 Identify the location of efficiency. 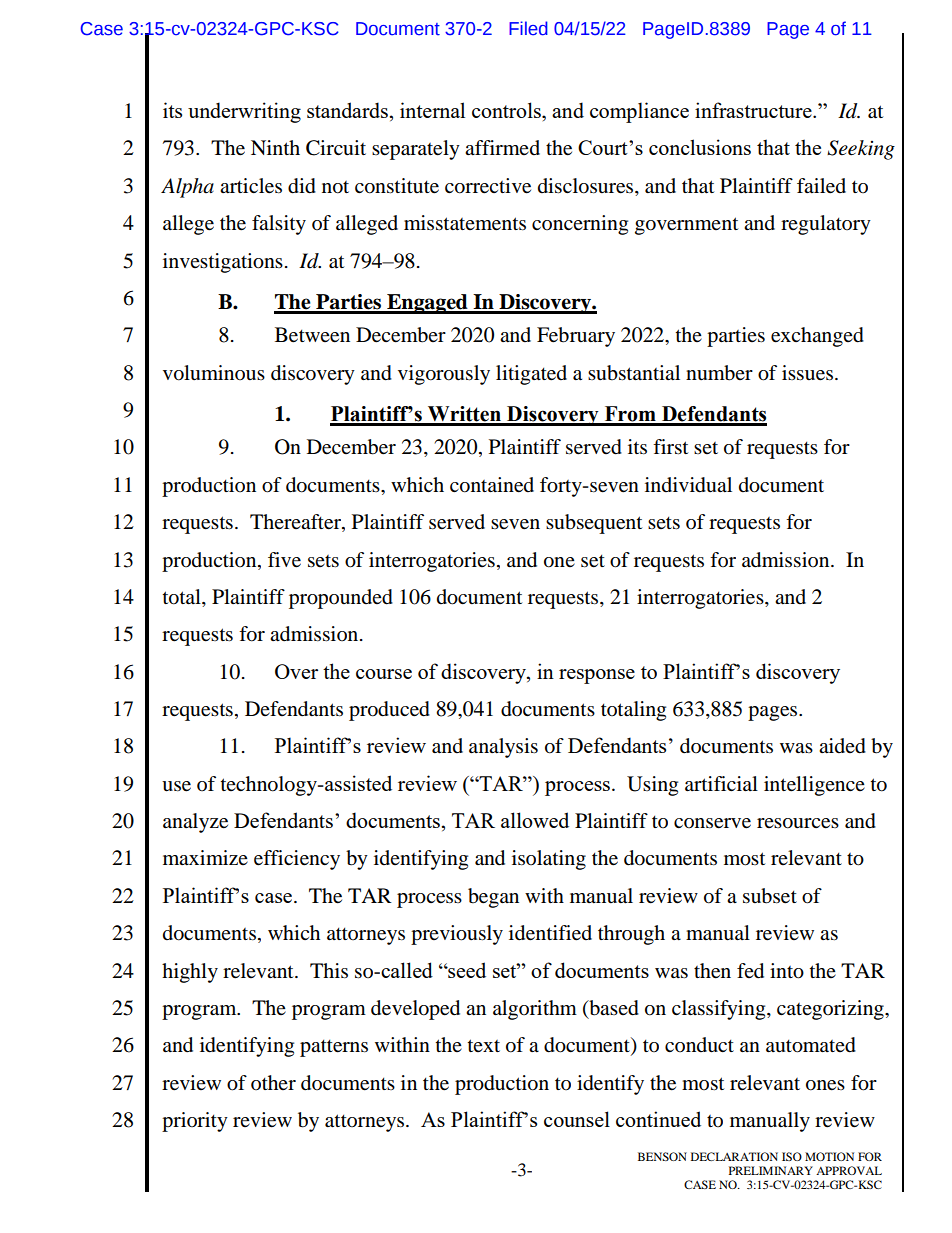
(297, 860).
